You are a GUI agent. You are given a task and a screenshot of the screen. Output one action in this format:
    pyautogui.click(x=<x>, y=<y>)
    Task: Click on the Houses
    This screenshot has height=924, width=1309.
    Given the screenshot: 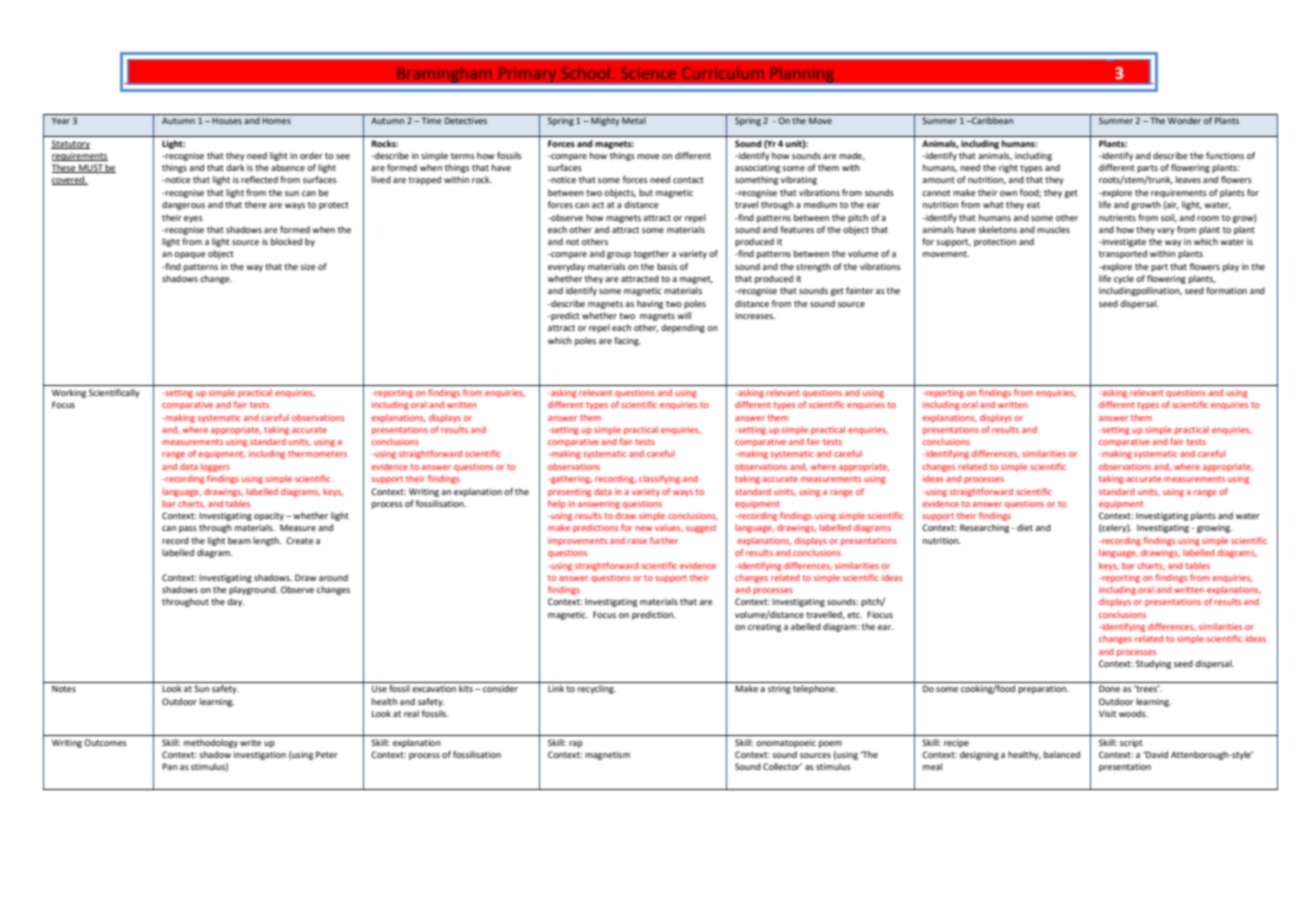 What is the action you would take?
    pyautogui.click(x=227, y=121)
